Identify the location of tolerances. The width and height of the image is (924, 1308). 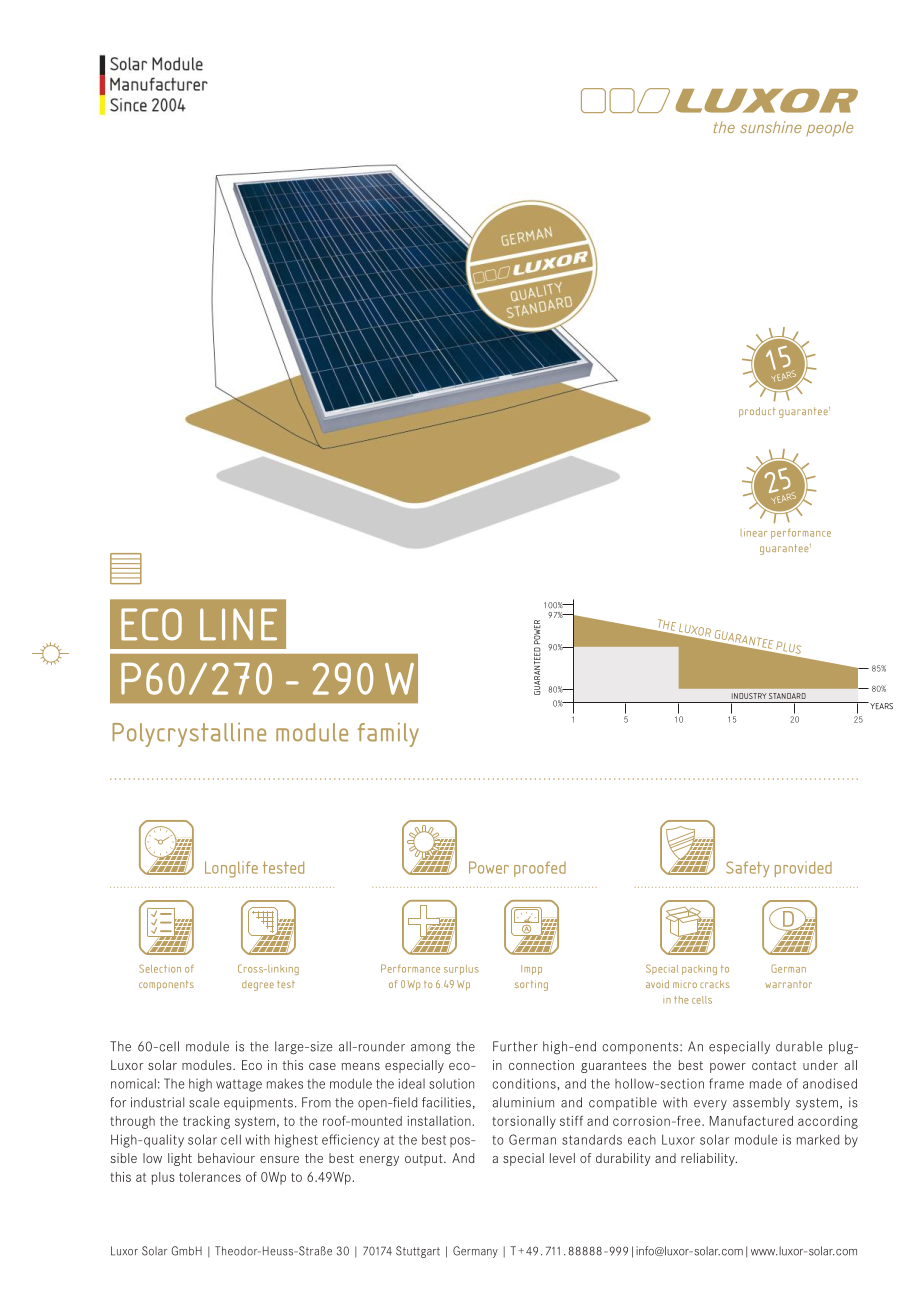
(210, 1177).
